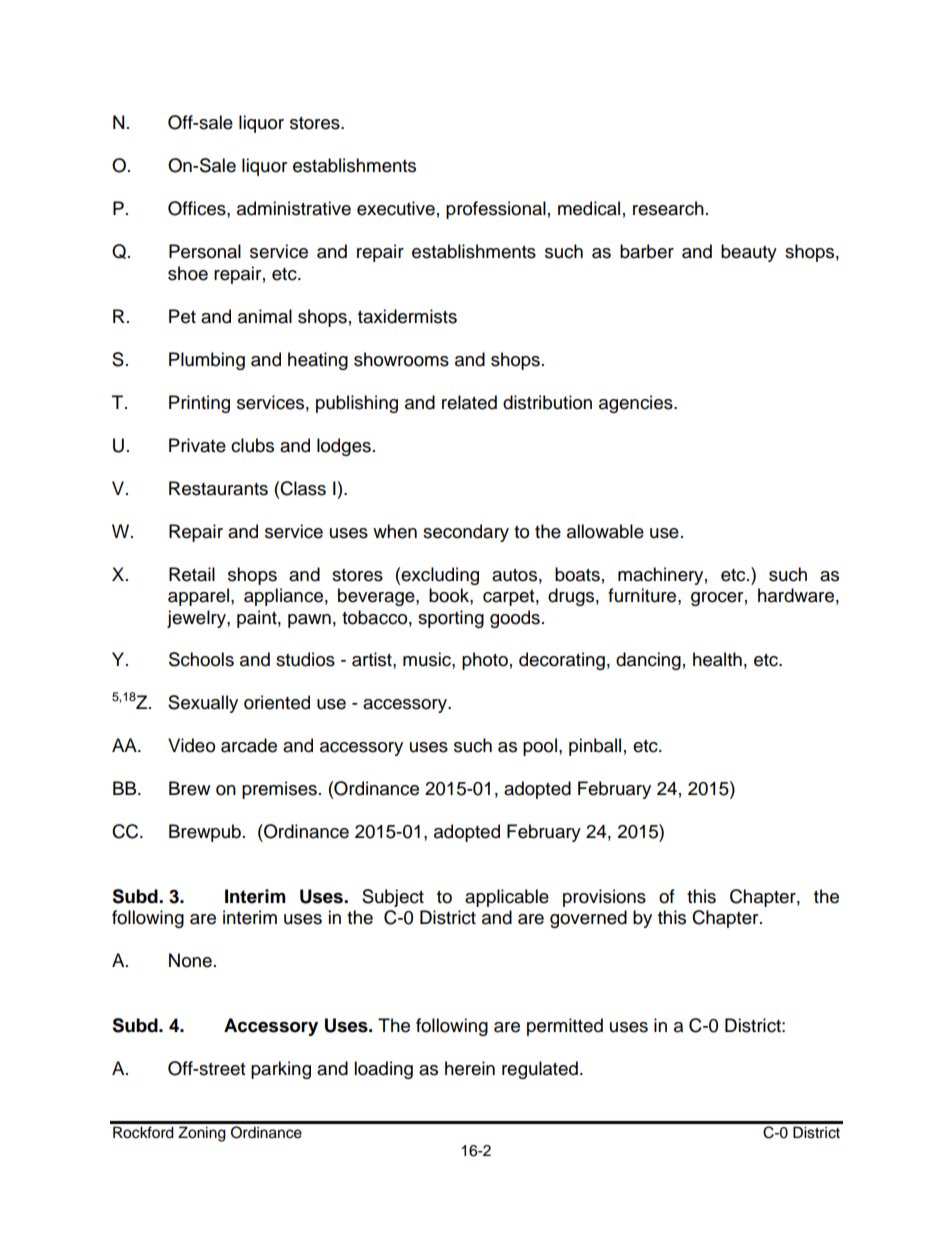 The image size is (952, 1233). Describe the element at coordinates (252, 445) in the document. I see `clubs` at that location.
